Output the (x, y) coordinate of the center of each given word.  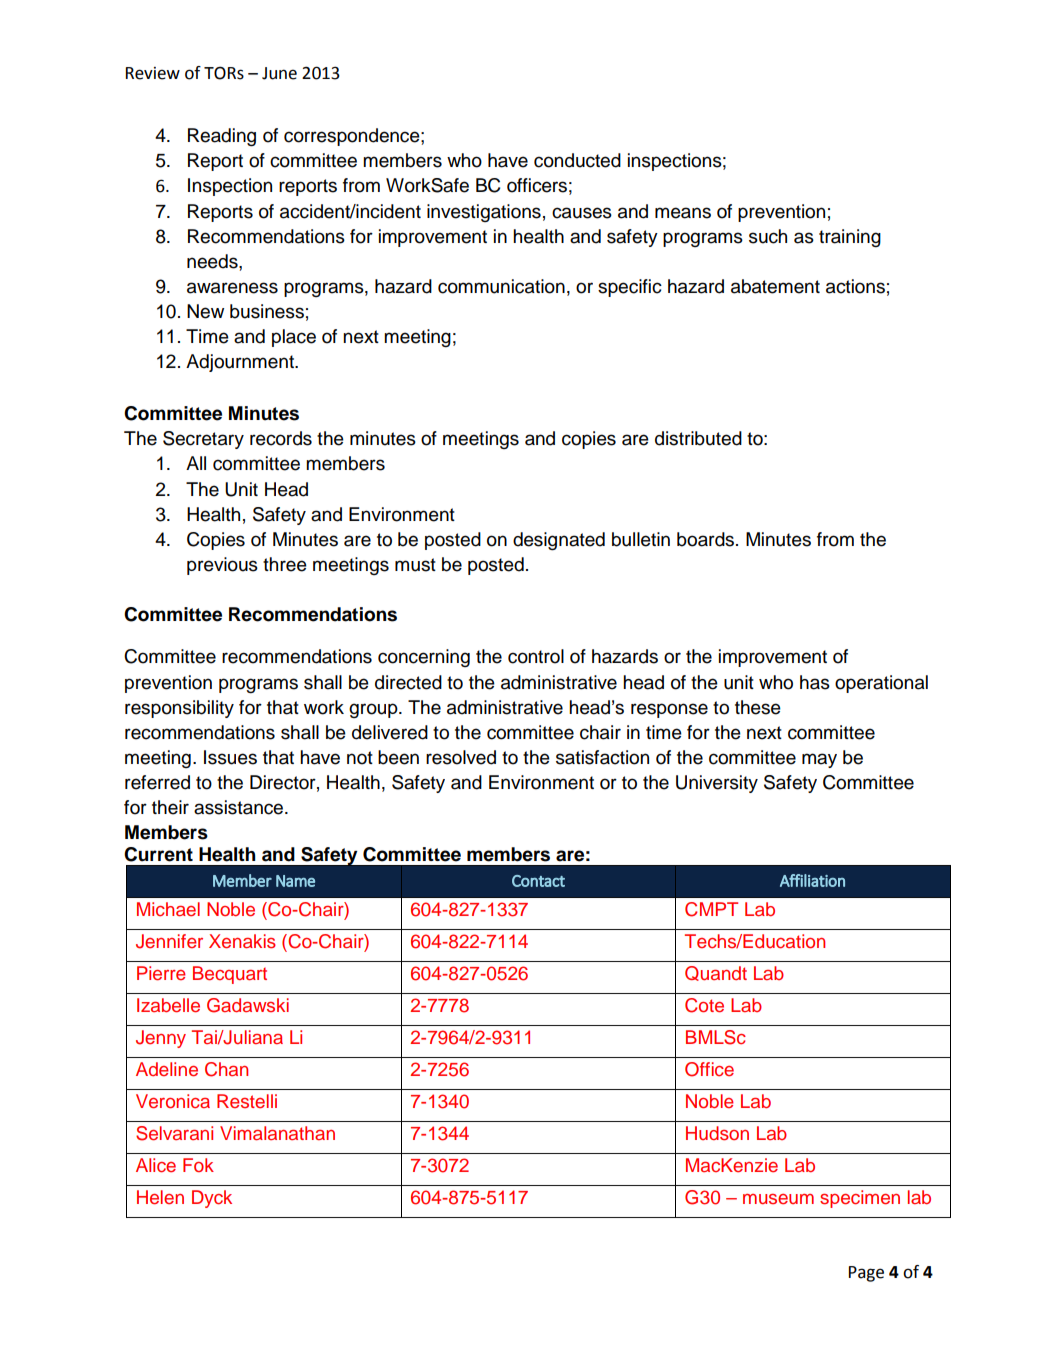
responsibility (179, 709)
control (536, 656)
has (815, 682)
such (768, 236)
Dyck (212, 1199)
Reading (222, 137)
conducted (577, 160)
